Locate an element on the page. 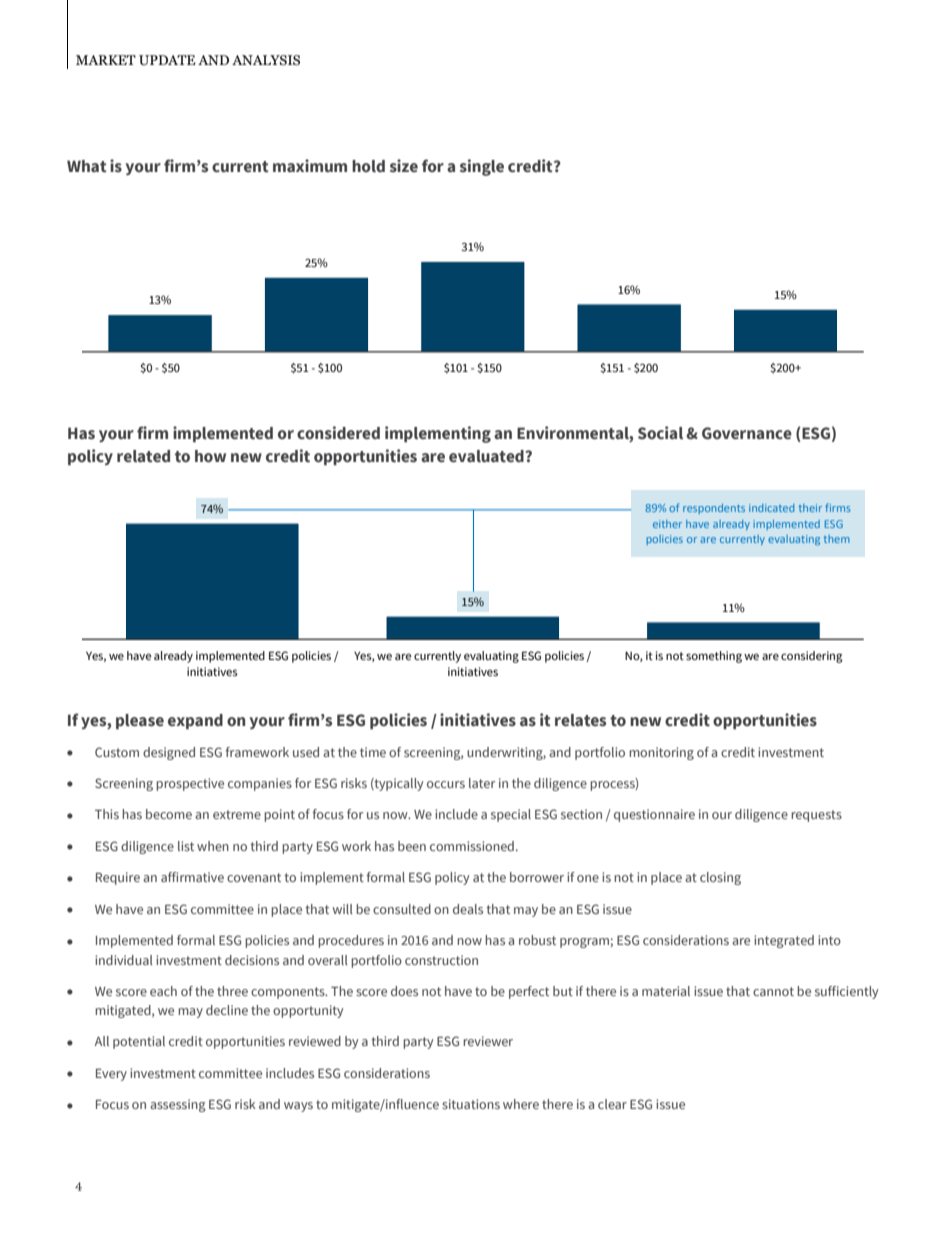  UPDATE is located at coordinates (167, 60).
